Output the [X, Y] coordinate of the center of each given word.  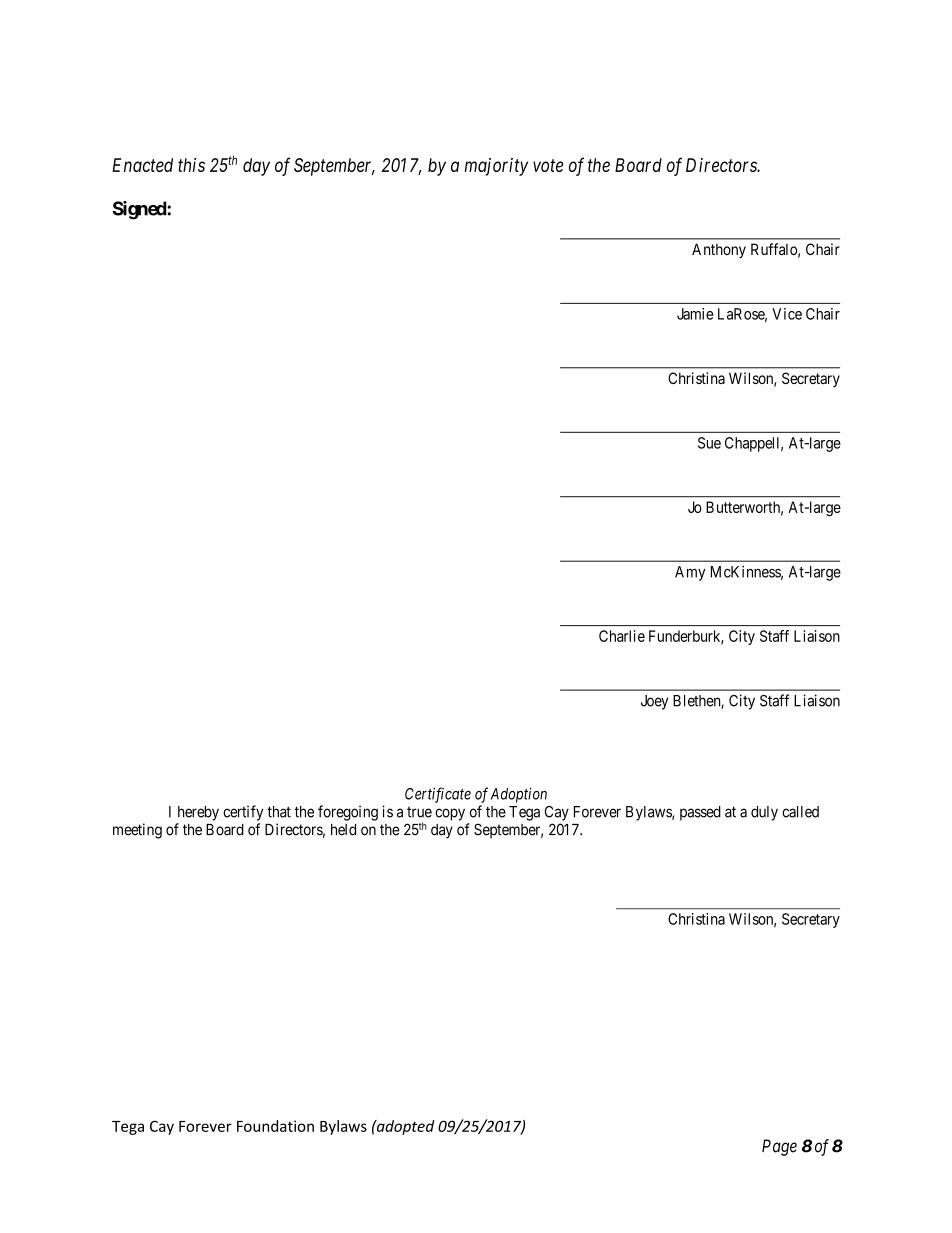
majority [496, 167]
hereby [198, 813]
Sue [709, 443]
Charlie [622, 636]
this [191, 165]
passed [700, 813]
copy [450, 814]
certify [243, 813]
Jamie [695, 314]
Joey [654, 702]
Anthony [719, 250]
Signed [140, 210]
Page [779, 1147]
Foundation [275, 1126]
